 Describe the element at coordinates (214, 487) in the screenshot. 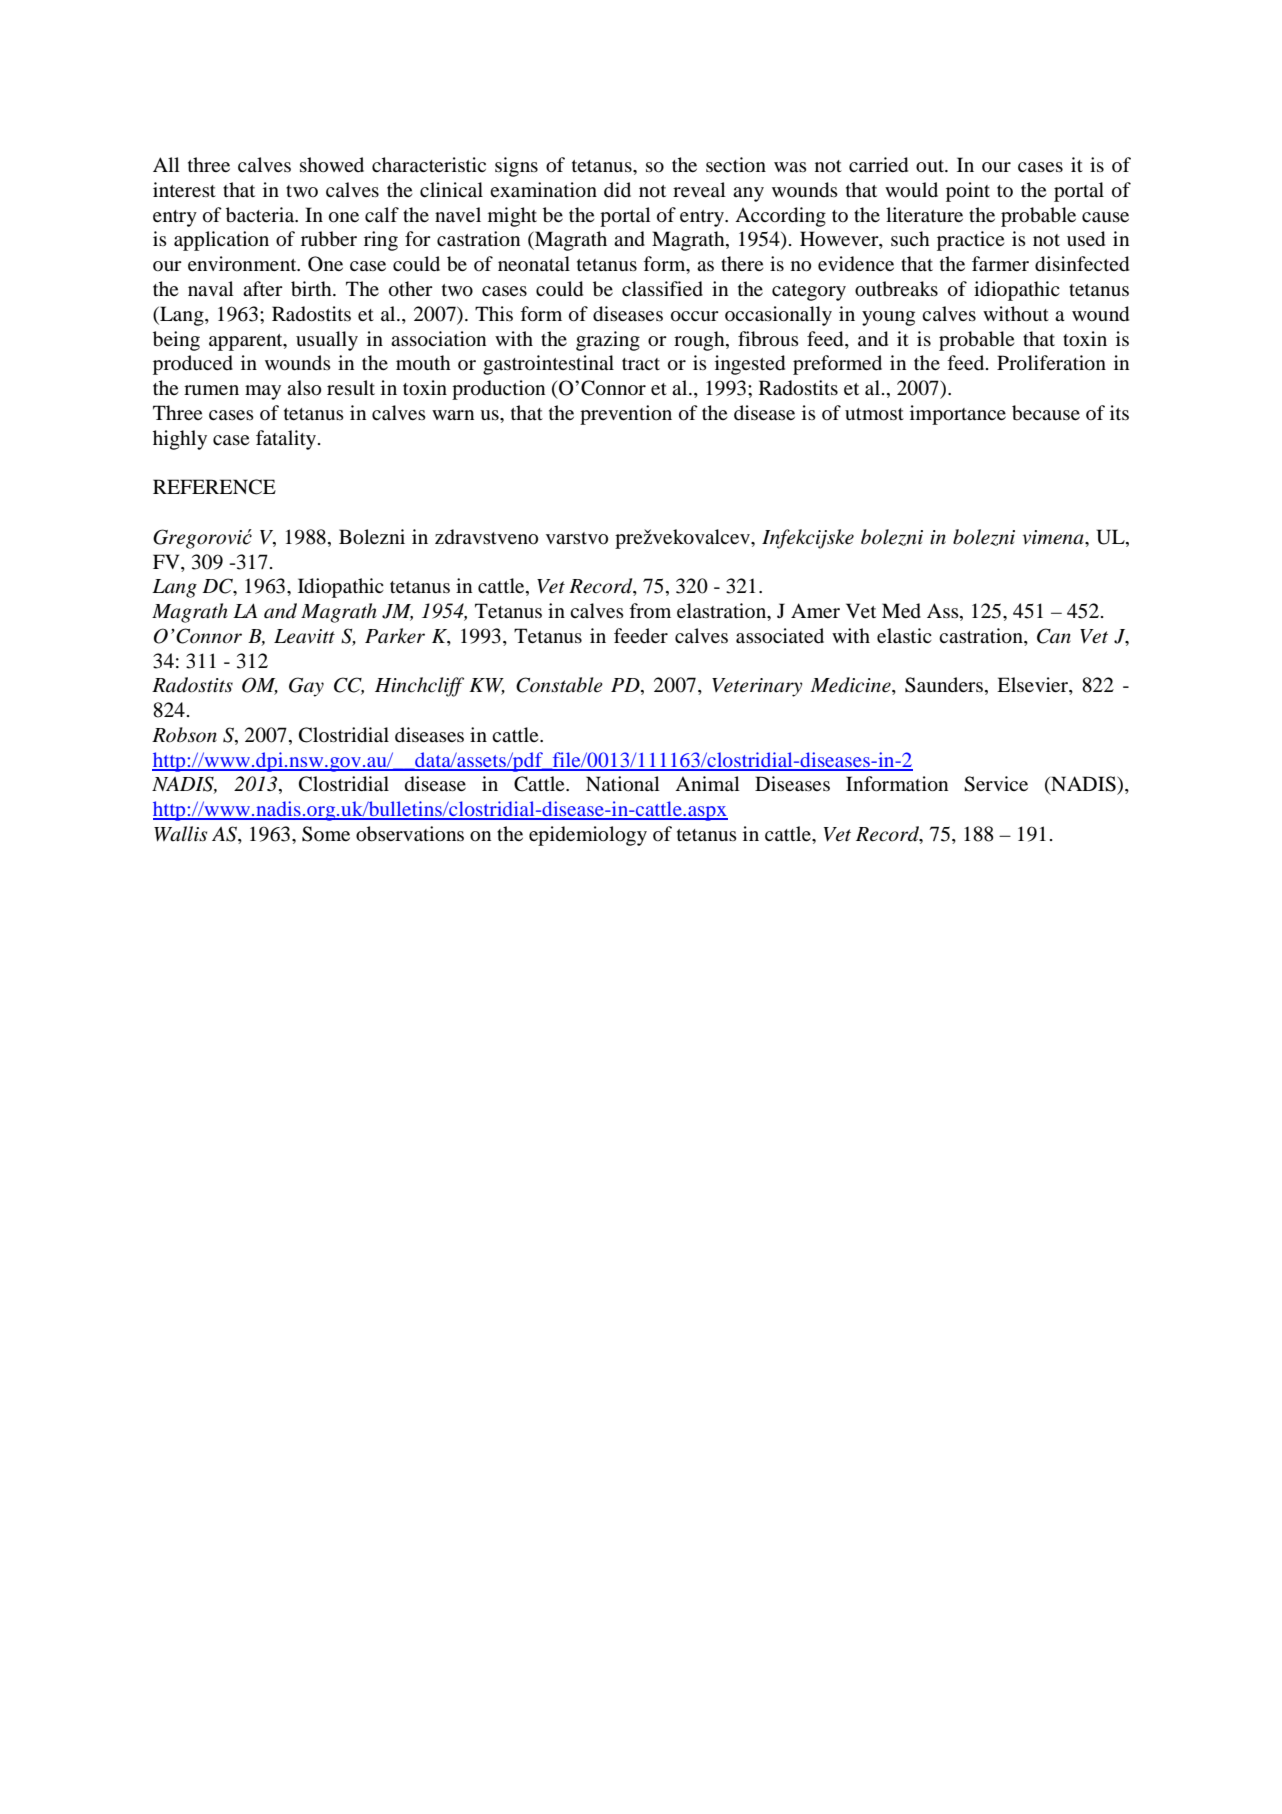

I see `REFERENCE` at that location.
